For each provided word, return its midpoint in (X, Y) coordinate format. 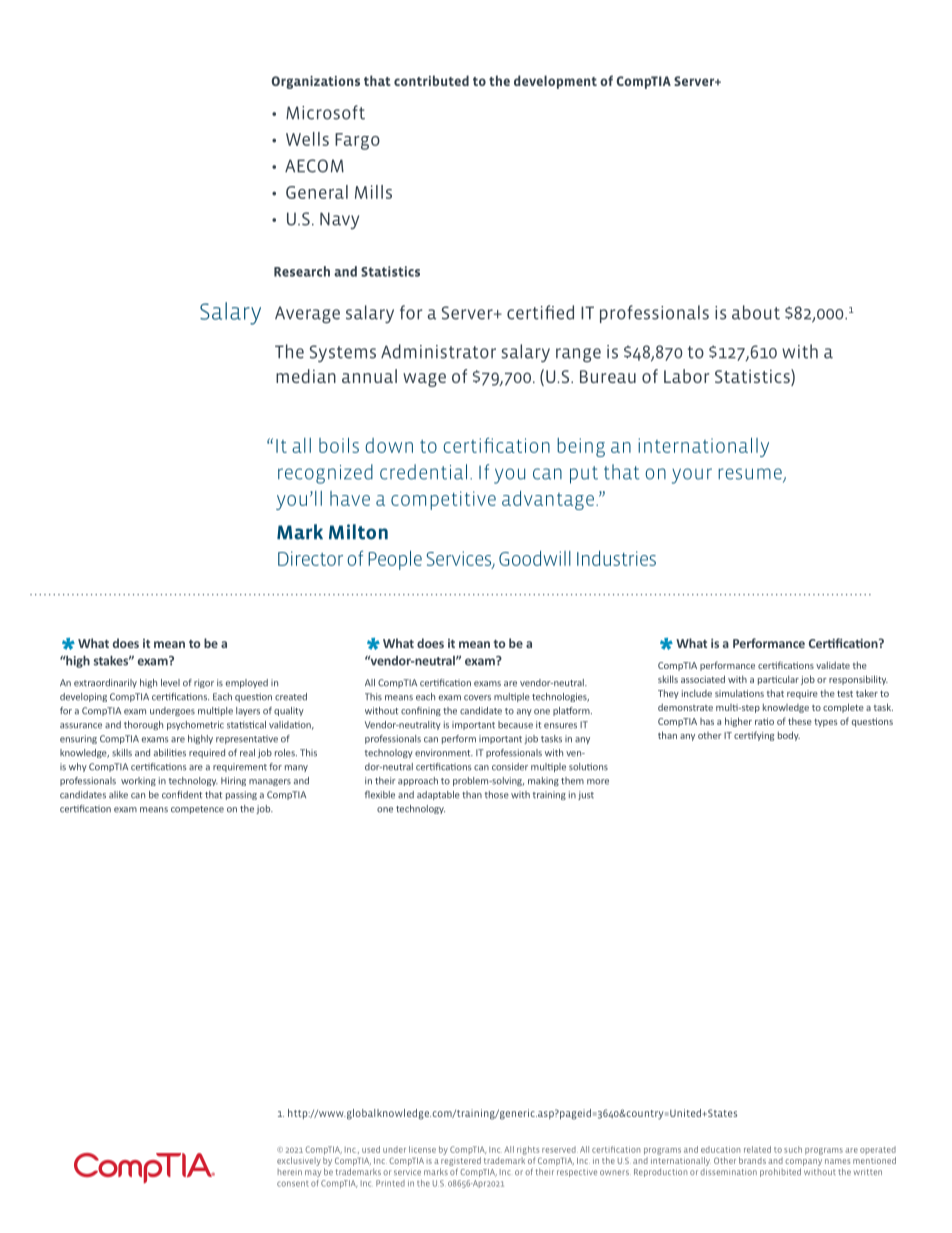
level (170, 683)
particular (778, 680)
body (789, 736)
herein (290, 1172)
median (306, 376)
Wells (307, 139)
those (497, 795)
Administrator (438, 351)
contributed (431, 80)
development (555, 82)
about (756, 312)
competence (197, 810)
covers (477, 698)
